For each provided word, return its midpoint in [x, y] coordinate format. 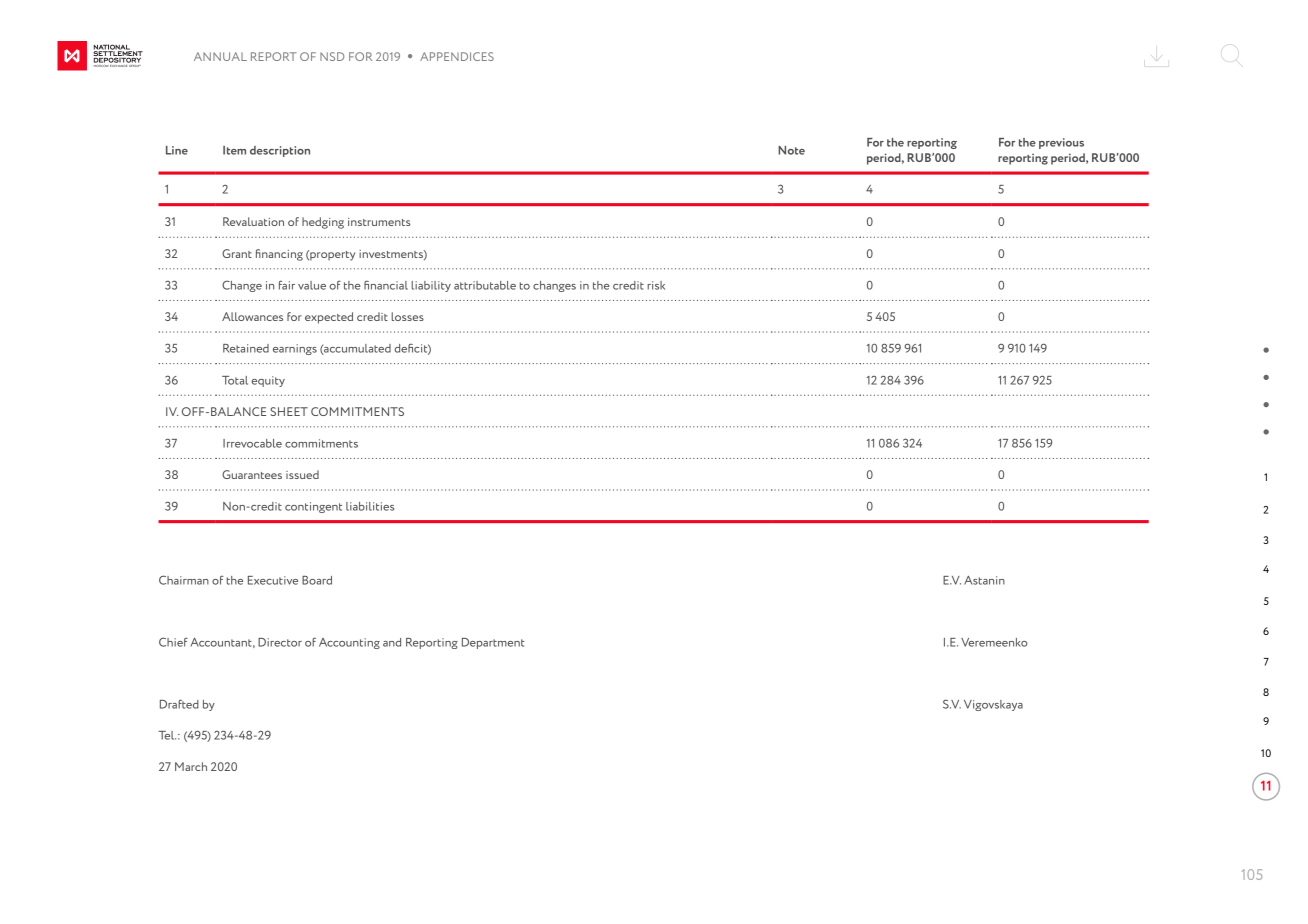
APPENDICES [457, 56]
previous [1061, 143]
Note [791, 150]
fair [287, 285]
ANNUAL [220, 56]
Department [493, 643]
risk [656, 285]
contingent [313, 507]
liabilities [370, 506]
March [191, 766]
